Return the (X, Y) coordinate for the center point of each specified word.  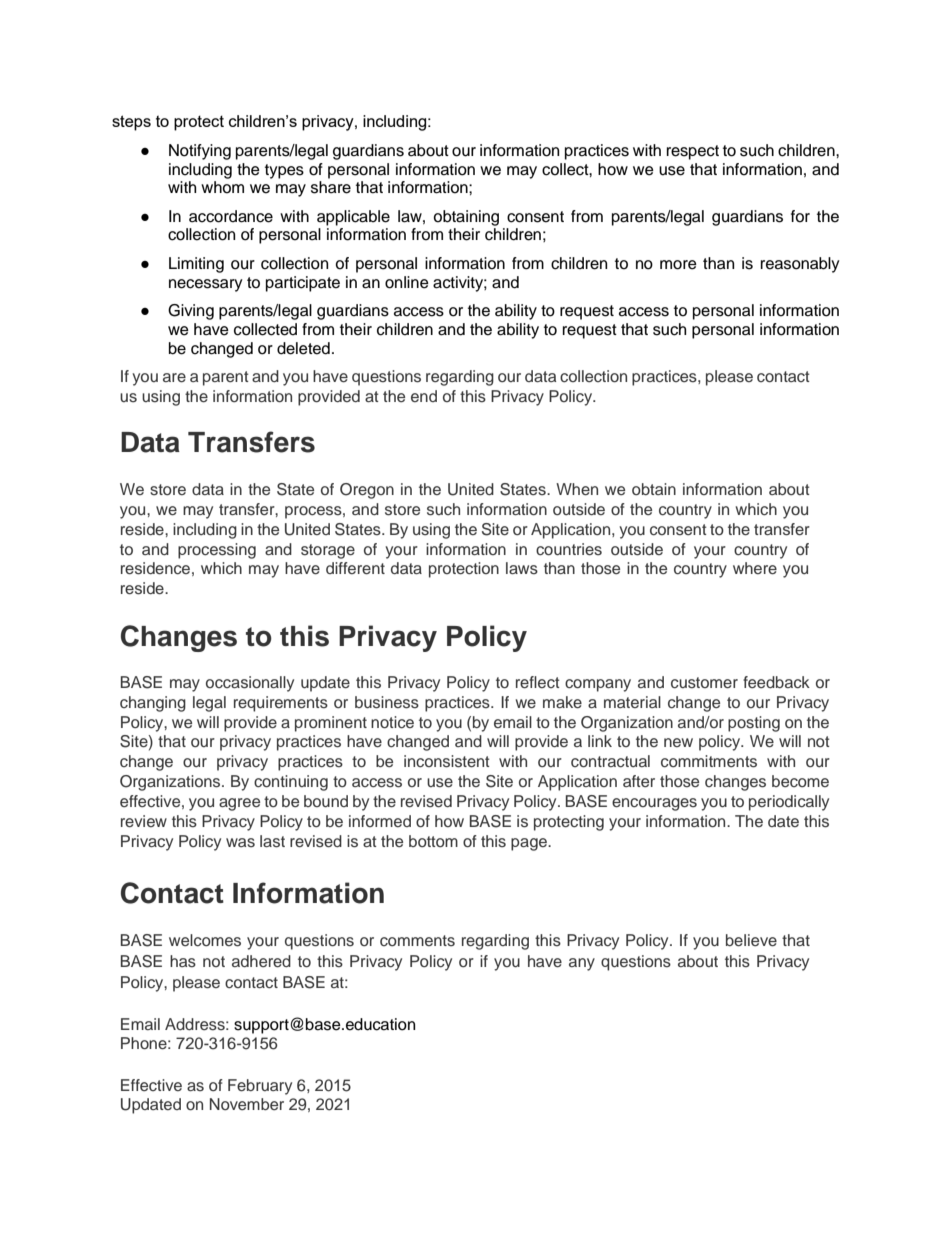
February (260, 1087)
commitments (709, 761)
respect (693, 152)
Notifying (200, 152)
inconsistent (447, 761)
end (424, 396)
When (577, 489)
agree (239, 804)
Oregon (367, 491)
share (331, 187)
